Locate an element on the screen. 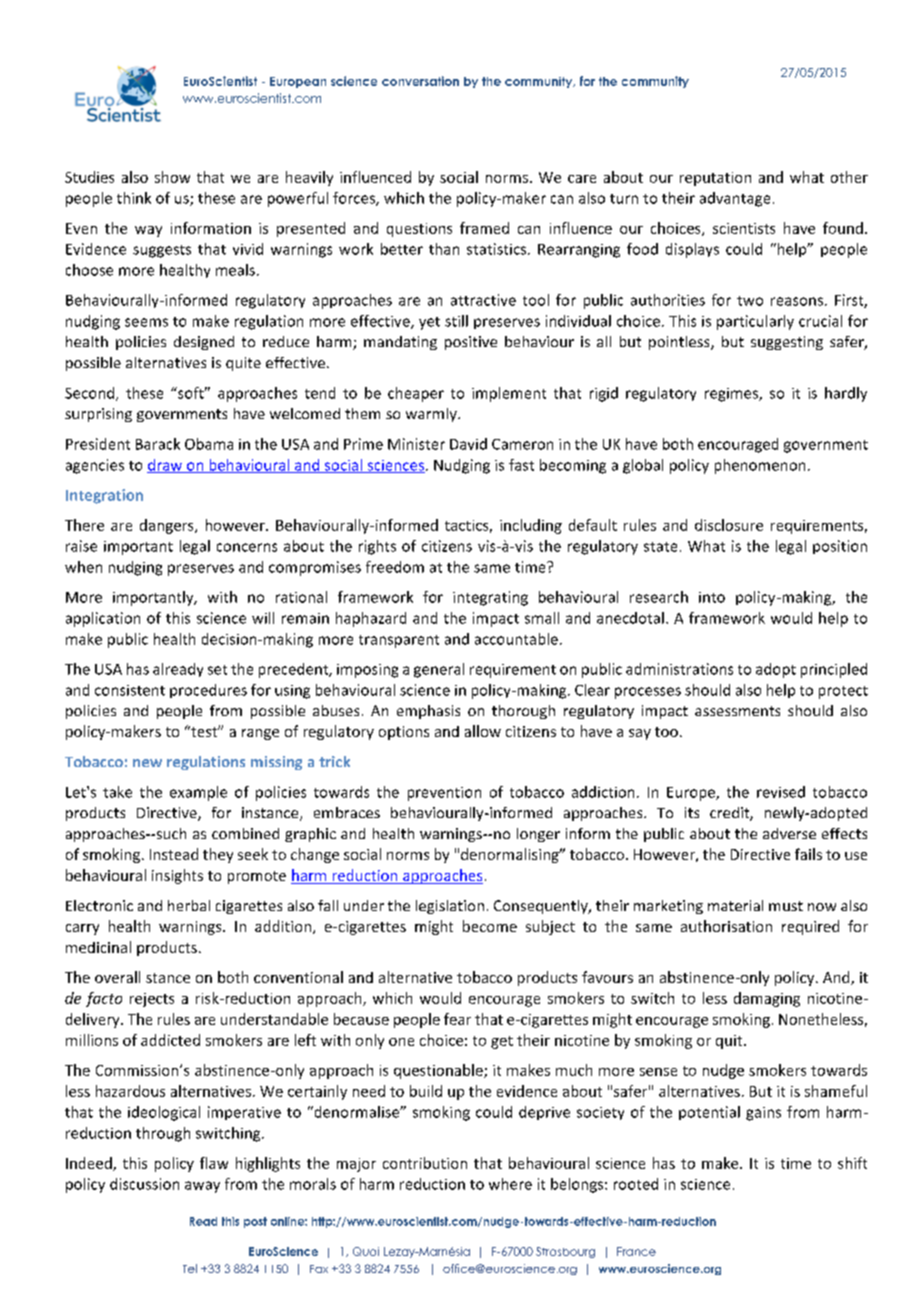  conversation is located at coordinates (420, 81).
